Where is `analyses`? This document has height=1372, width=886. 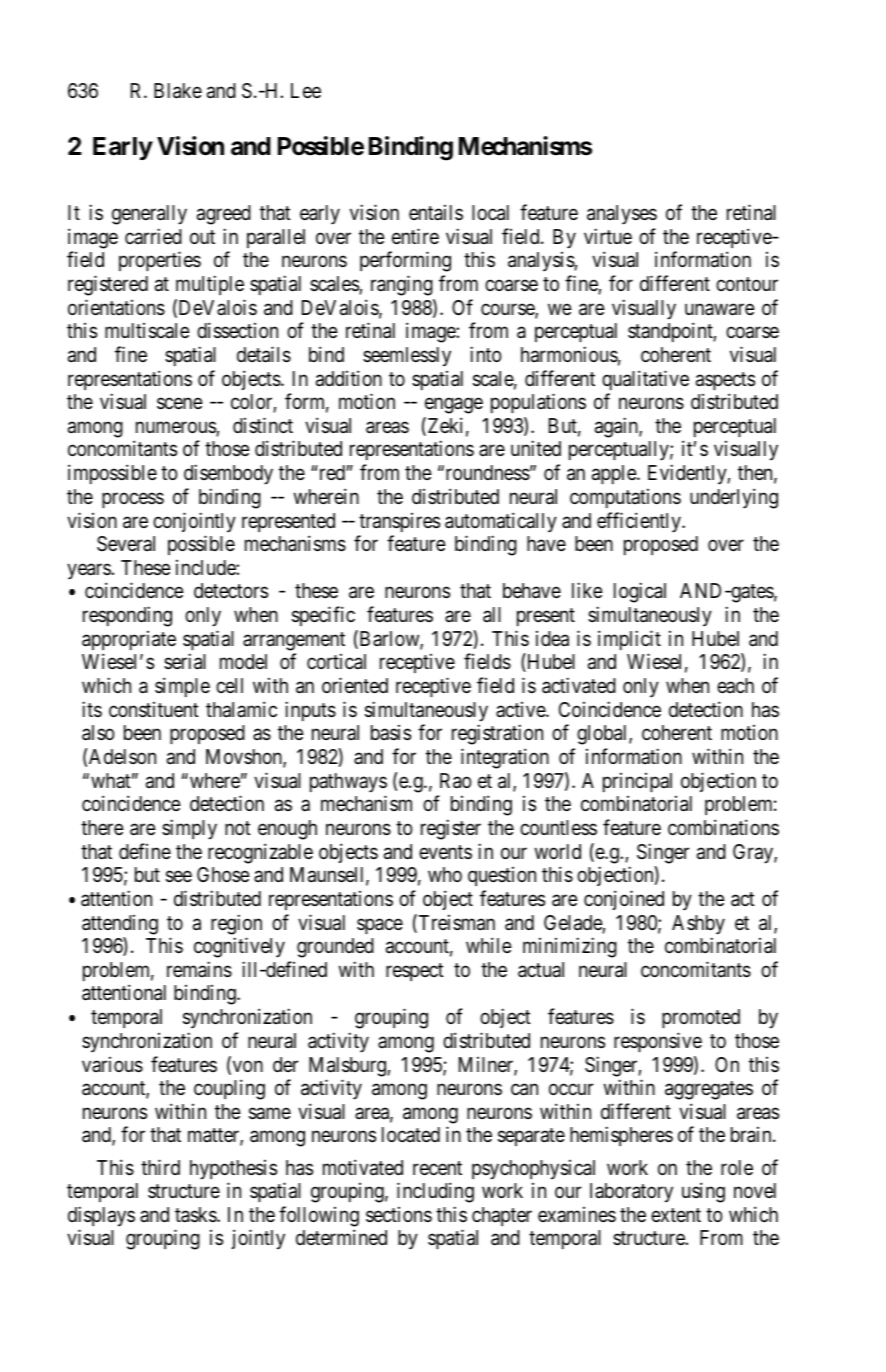 analyses is located at coordinates (622, 215).
